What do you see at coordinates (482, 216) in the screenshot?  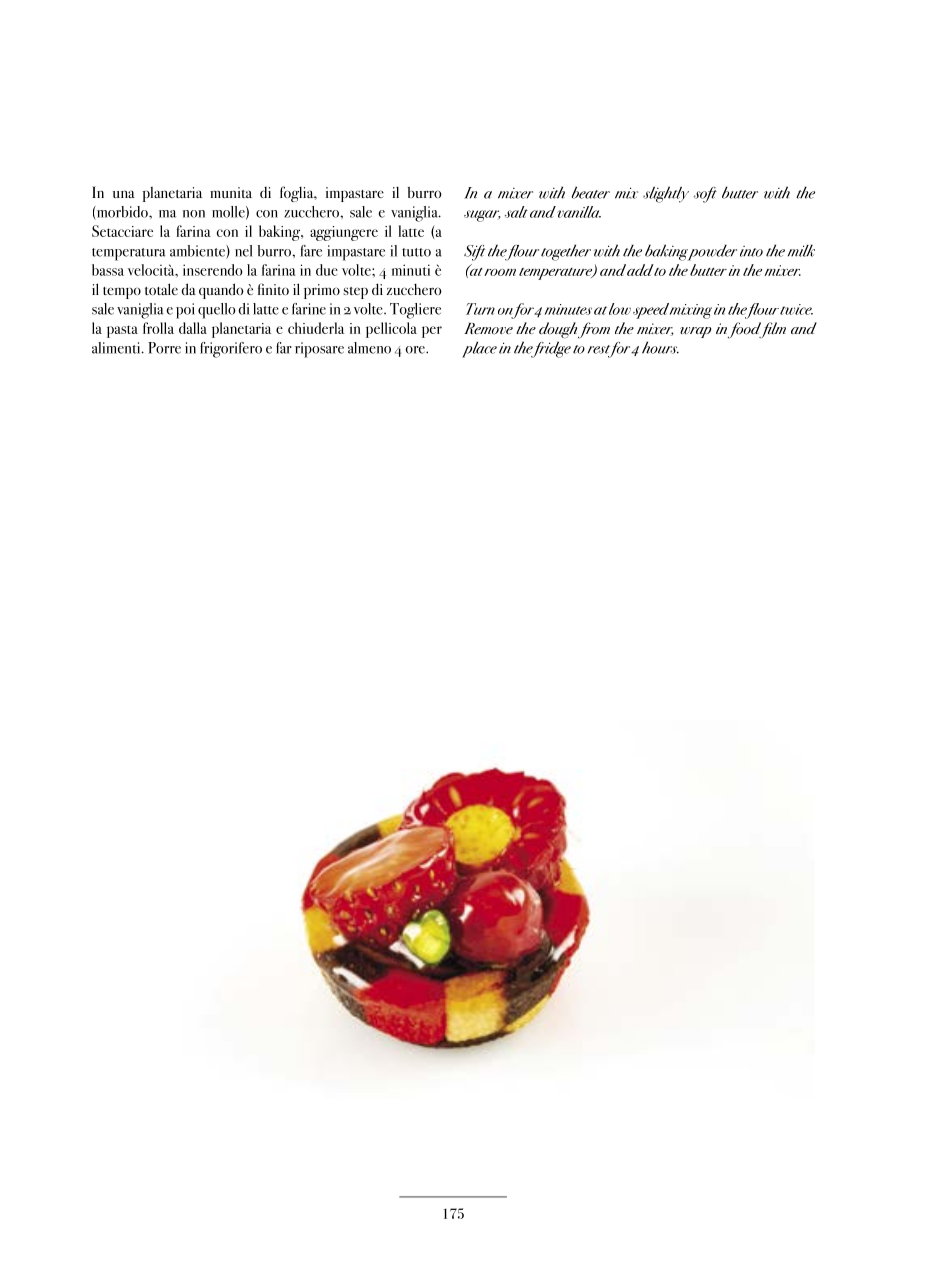 I see `sugar` at bounding box center [482, 216].
